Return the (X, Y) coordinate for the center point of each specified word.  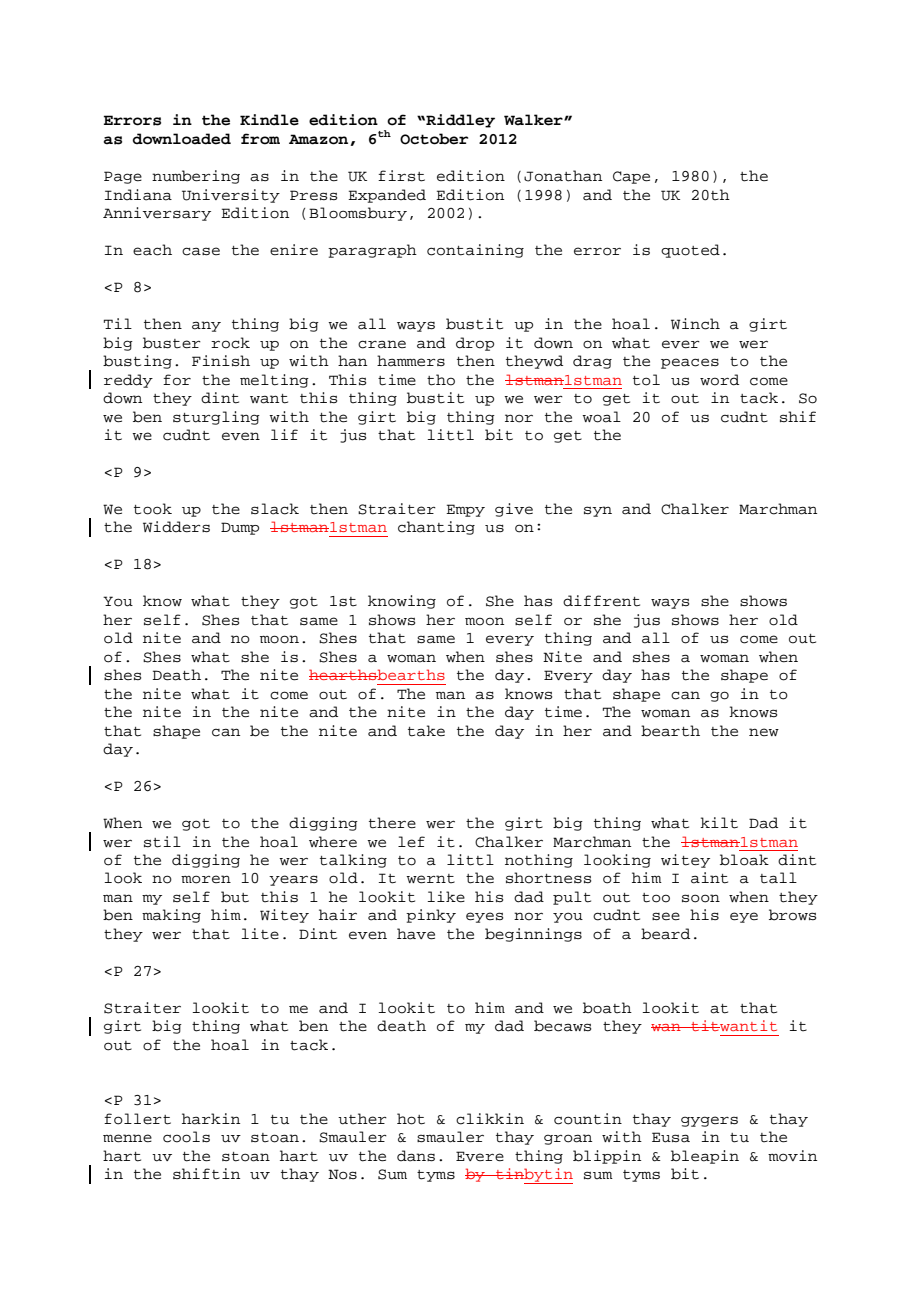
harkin (211, 1119)
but (235, 897)
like (446, 897)
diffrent (601, 601)
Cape (631, 177)
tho (441, 380)
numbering (196, 177)
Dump (240, 528)
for (177, 380)
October (434, 139)
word (719, 380)
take (426, 731)
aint (709, 878)
